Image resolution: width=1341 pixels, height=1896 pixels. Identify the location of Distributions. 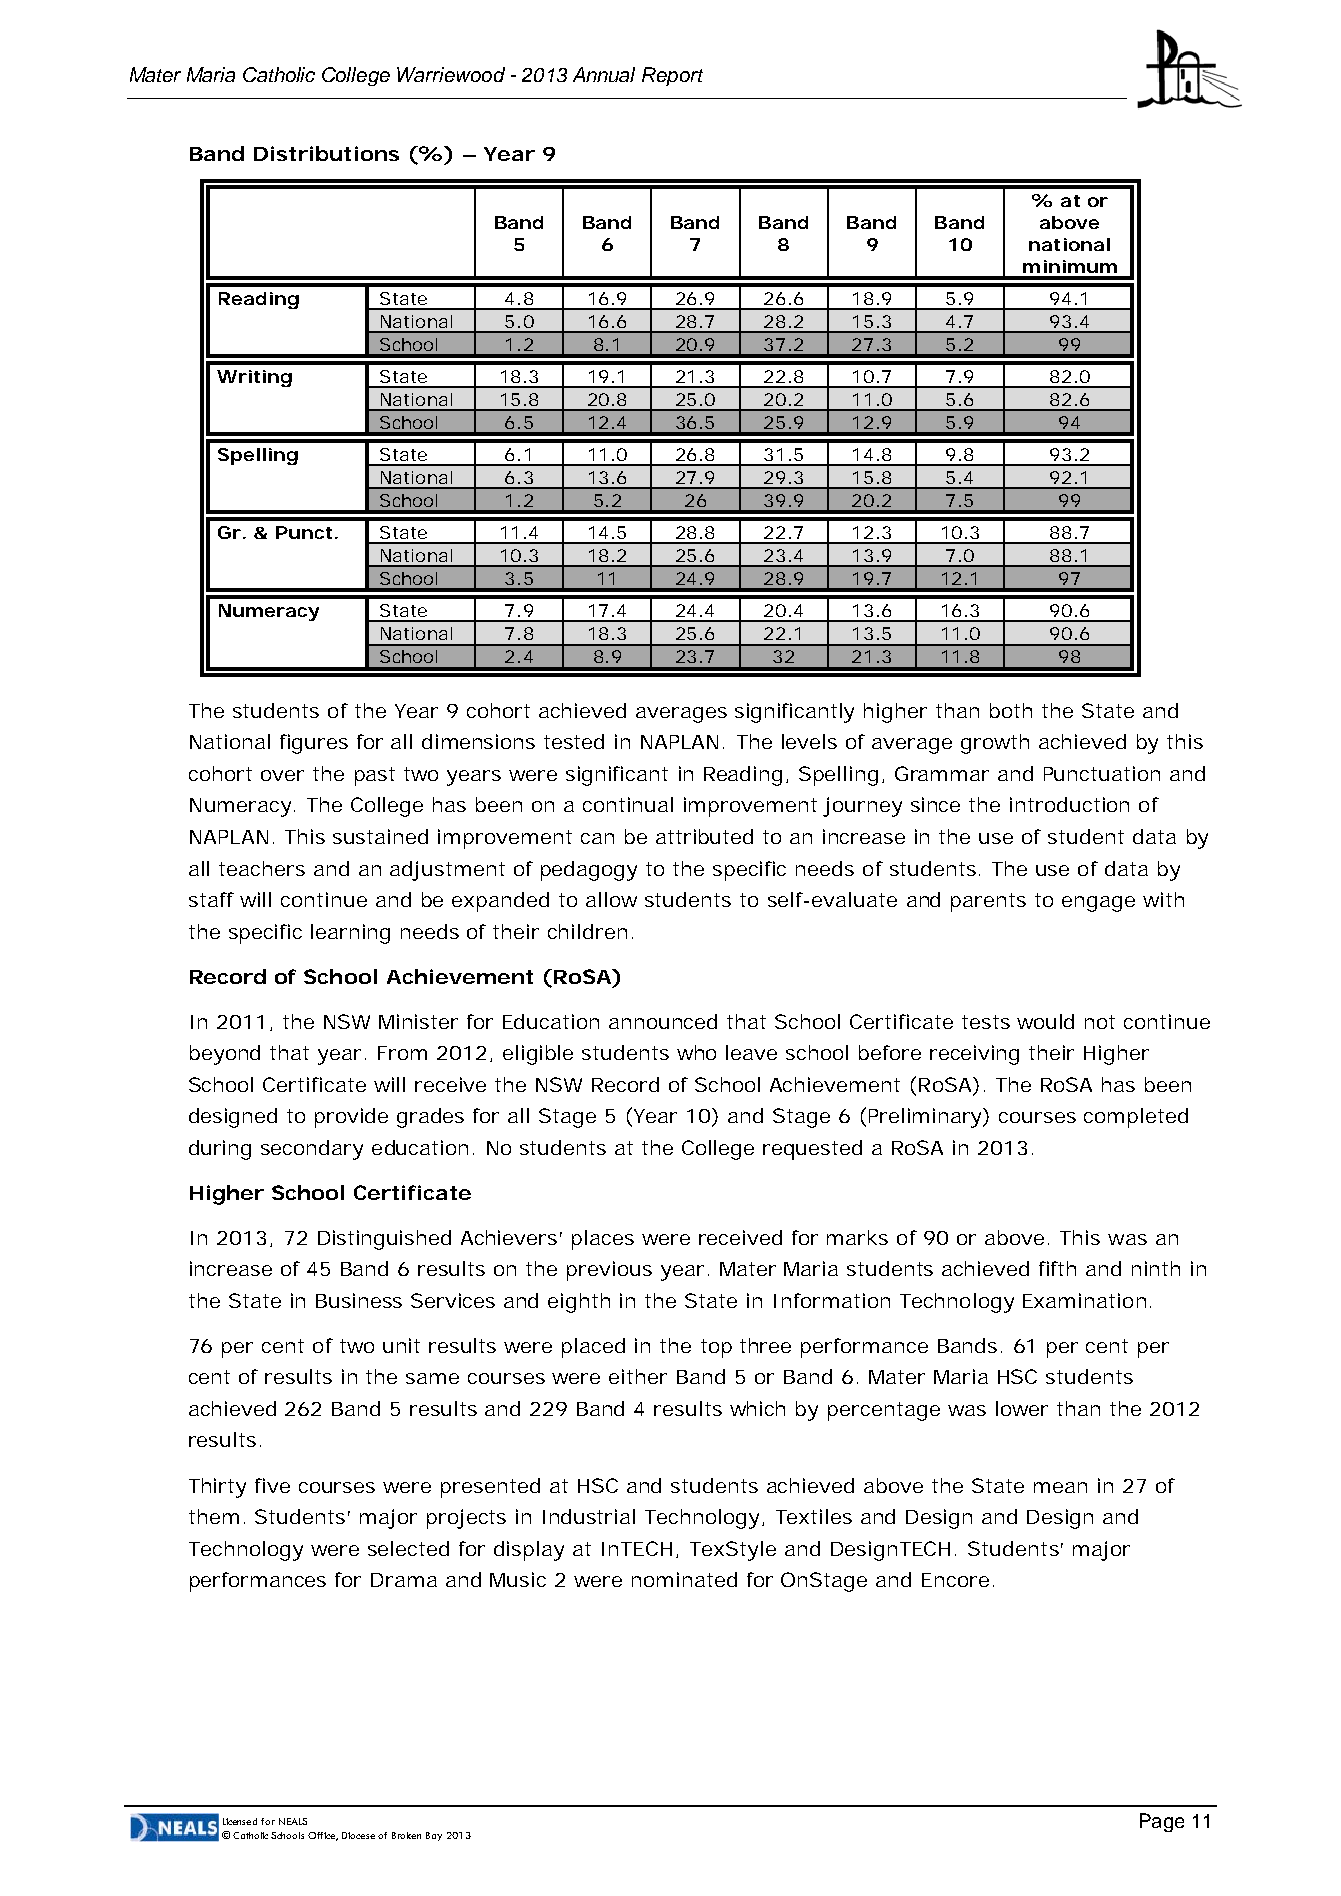
(326, 153).
